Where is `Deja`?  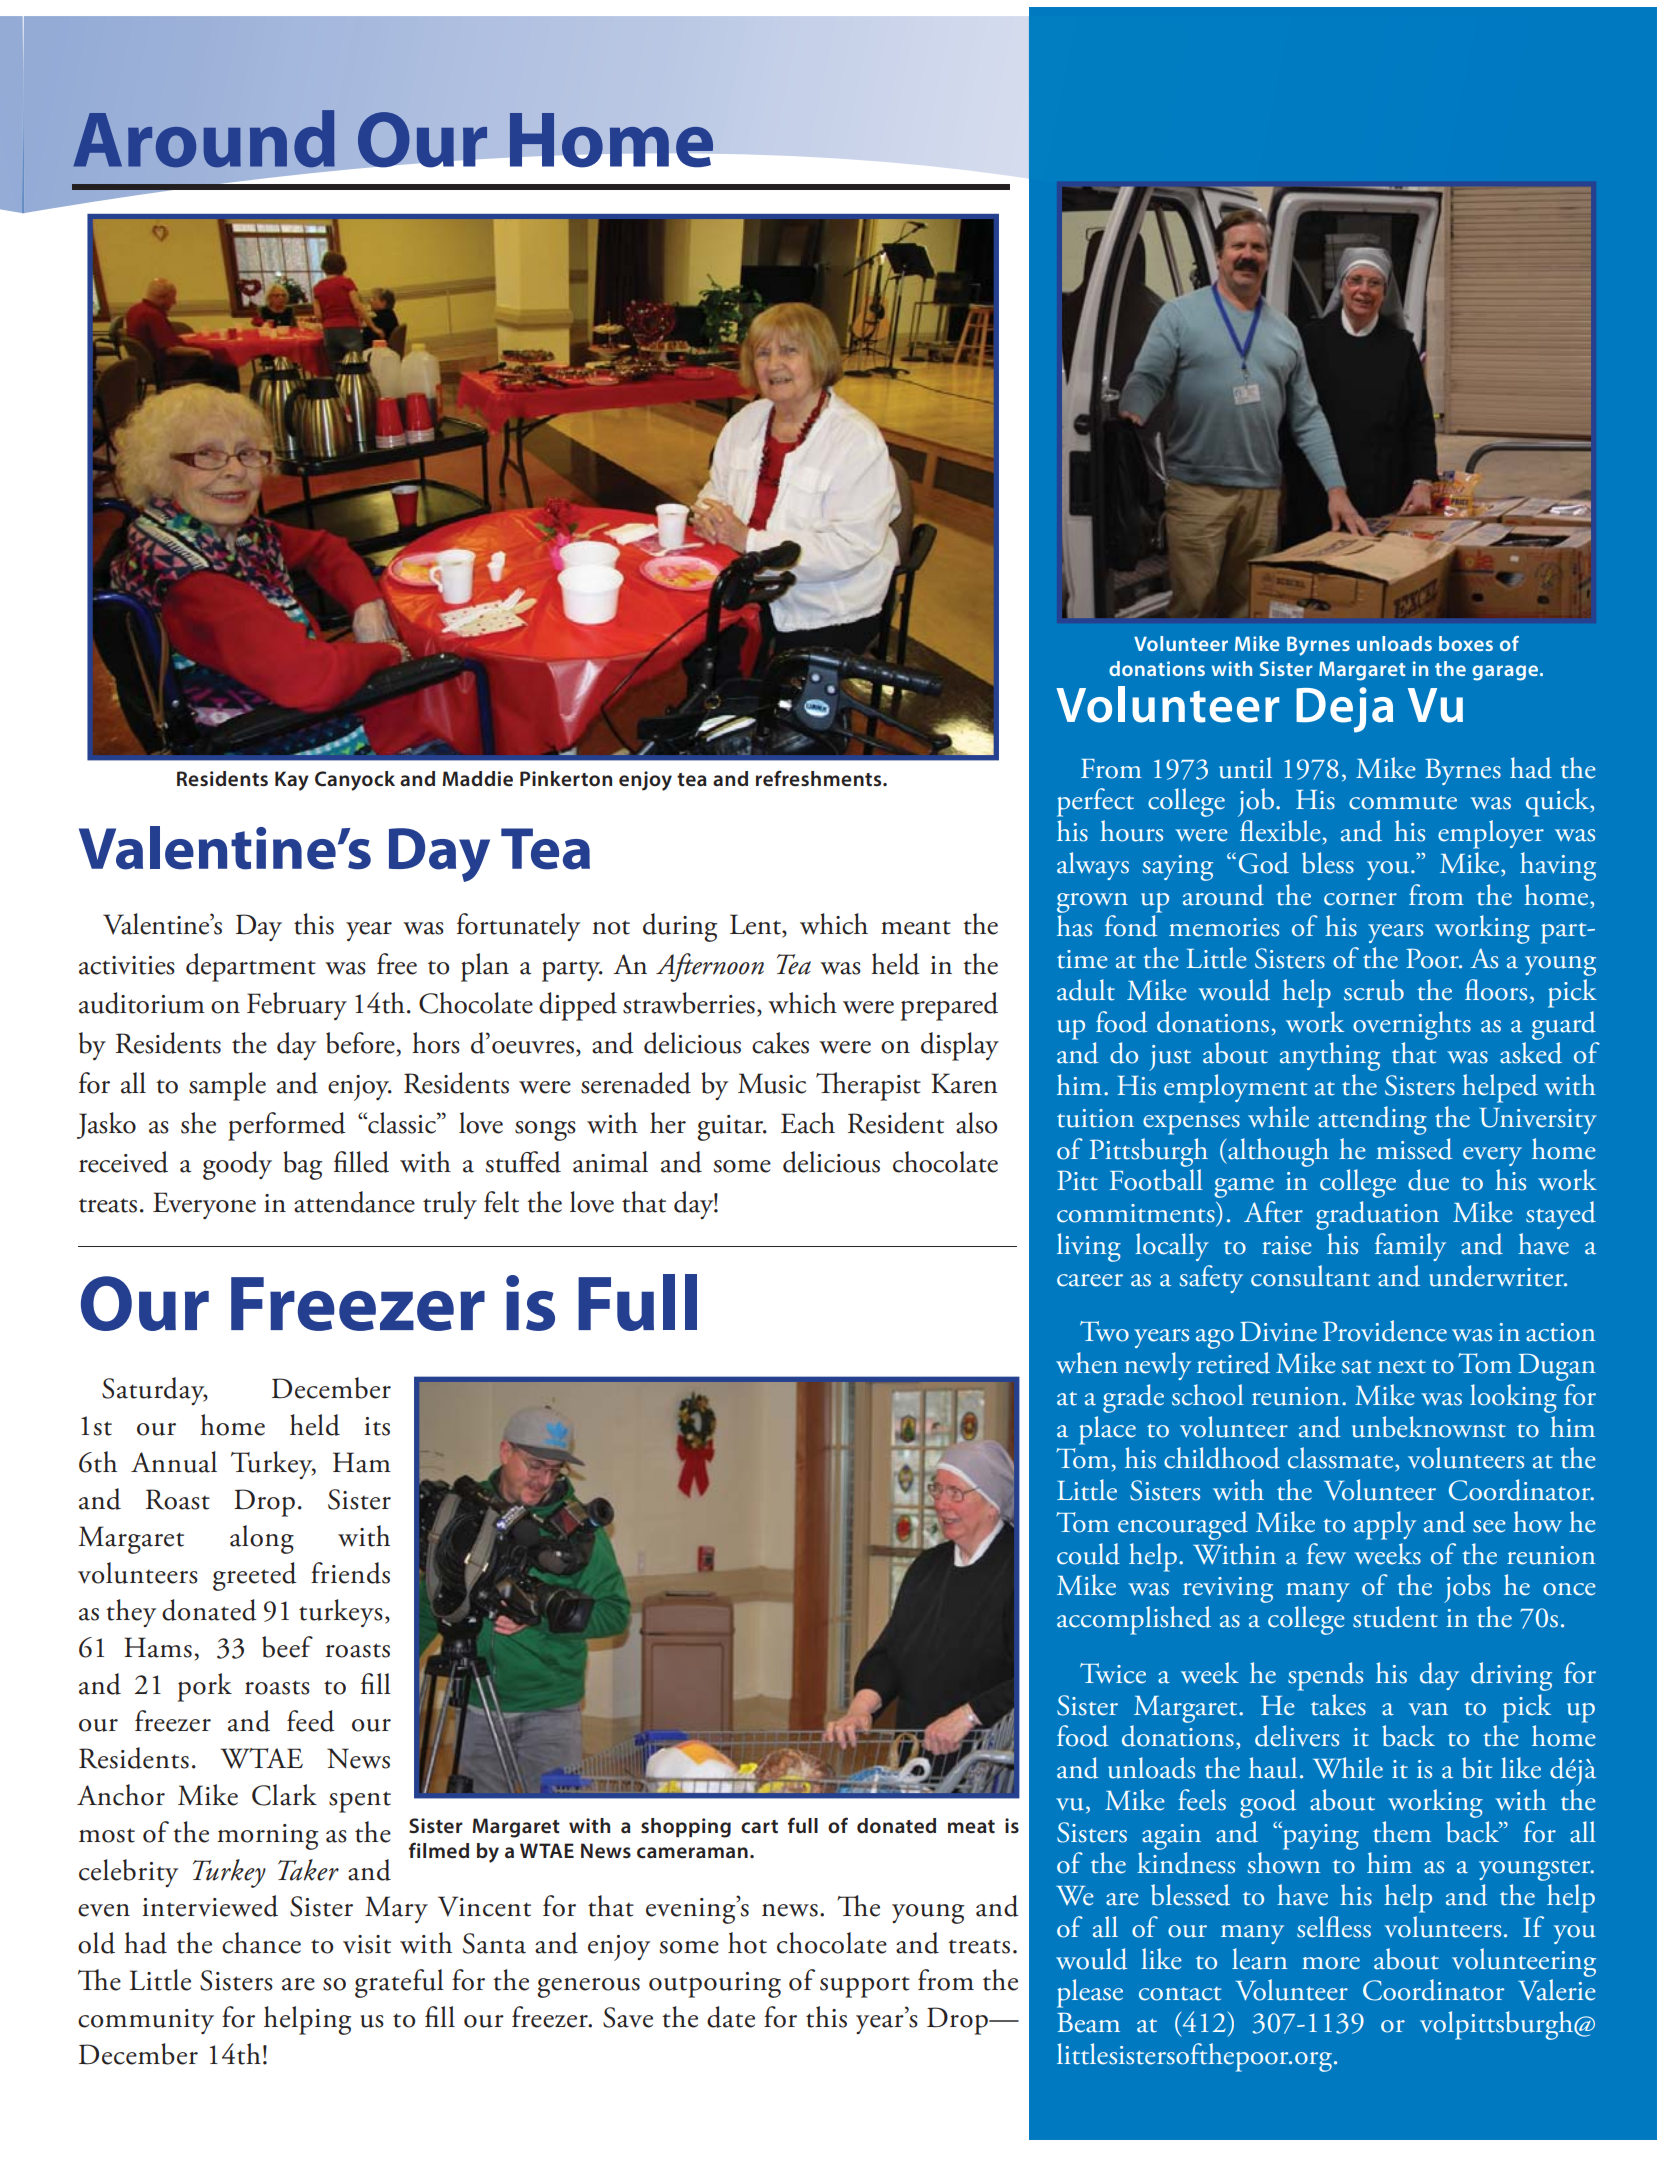
Deja is located at coordinates (1344, 710).
